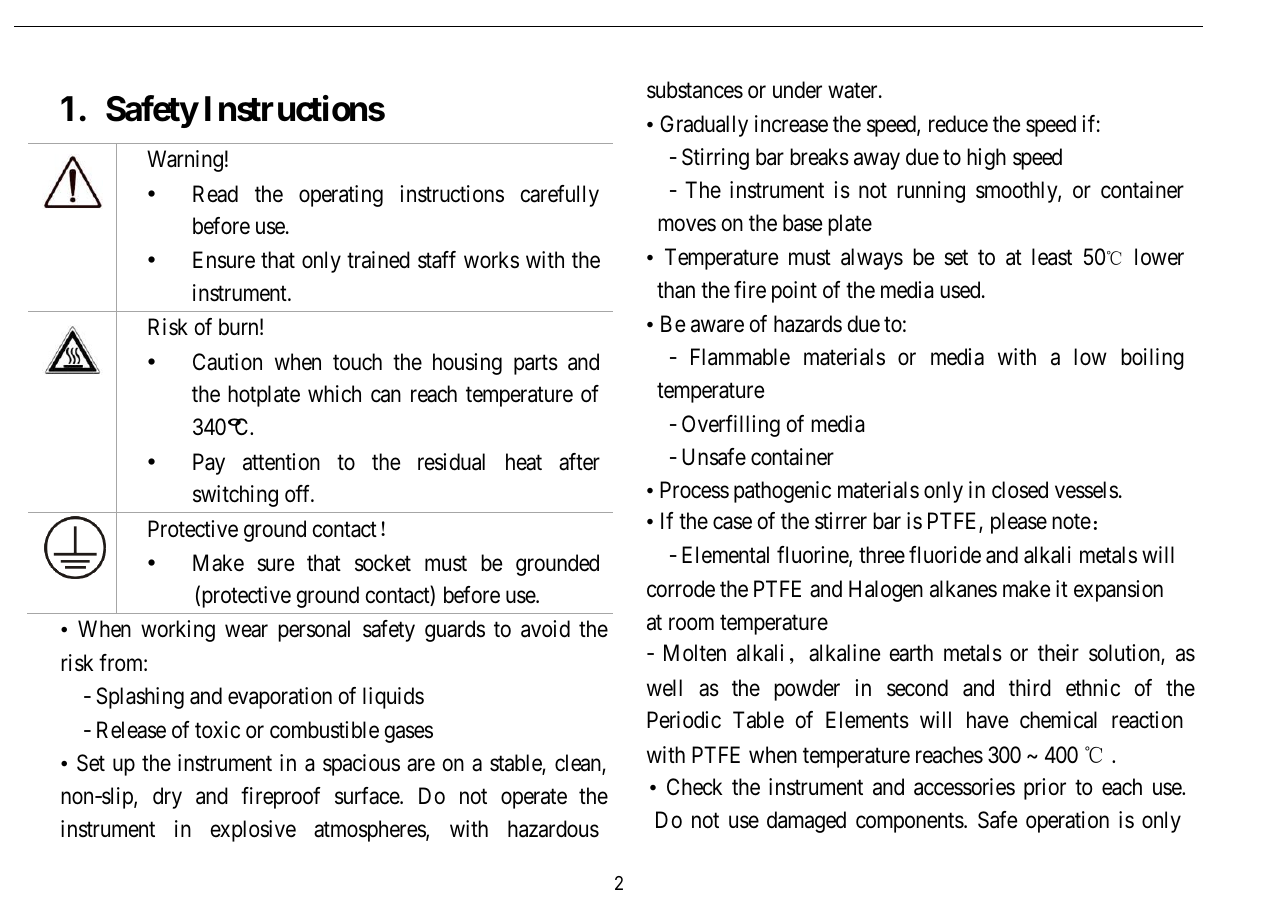 This screenshot has width=1272, height=897. I want to click on boiling, so click(1152, 359).
